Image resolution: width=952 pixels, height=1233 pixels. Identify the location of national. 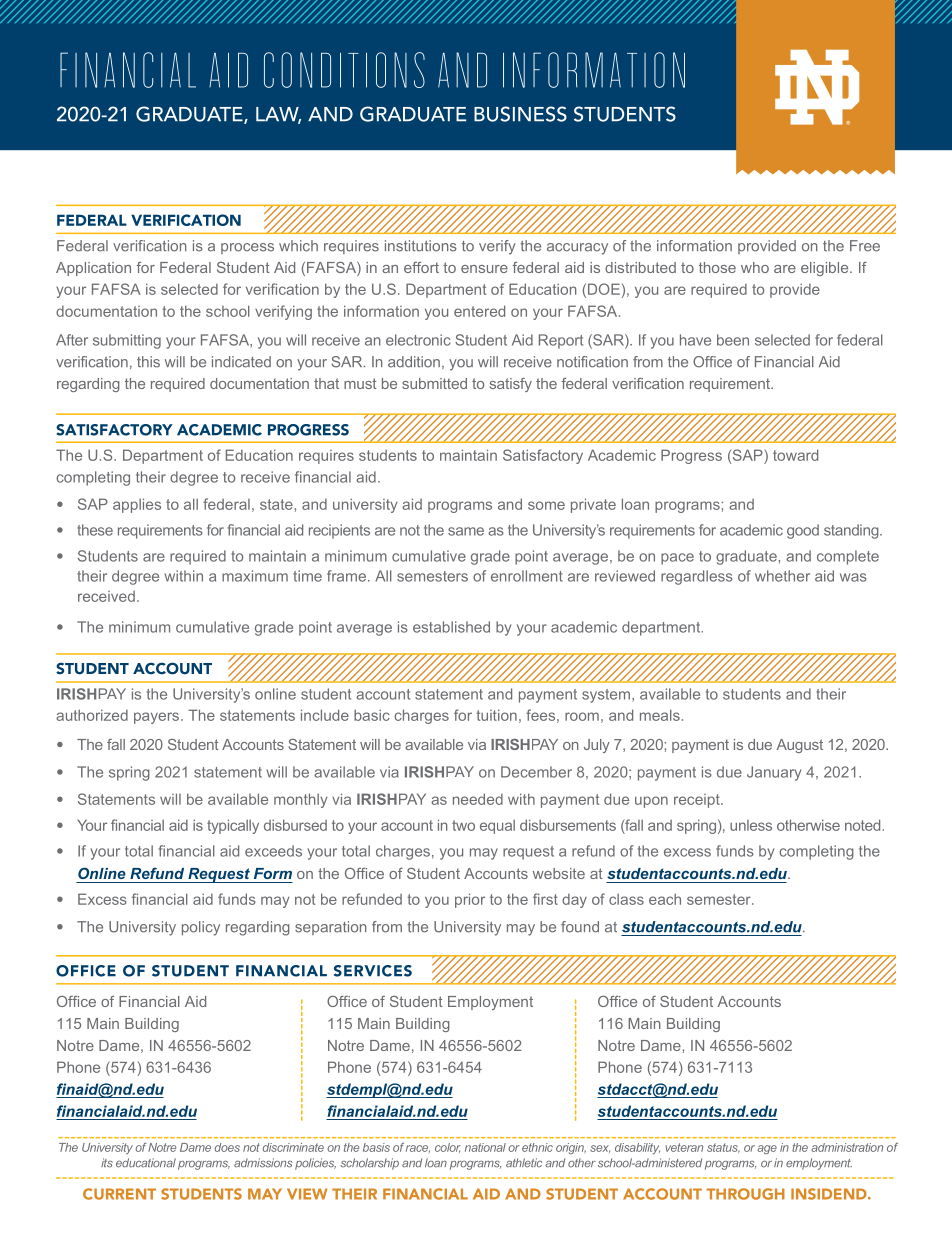
(485, 1147).
